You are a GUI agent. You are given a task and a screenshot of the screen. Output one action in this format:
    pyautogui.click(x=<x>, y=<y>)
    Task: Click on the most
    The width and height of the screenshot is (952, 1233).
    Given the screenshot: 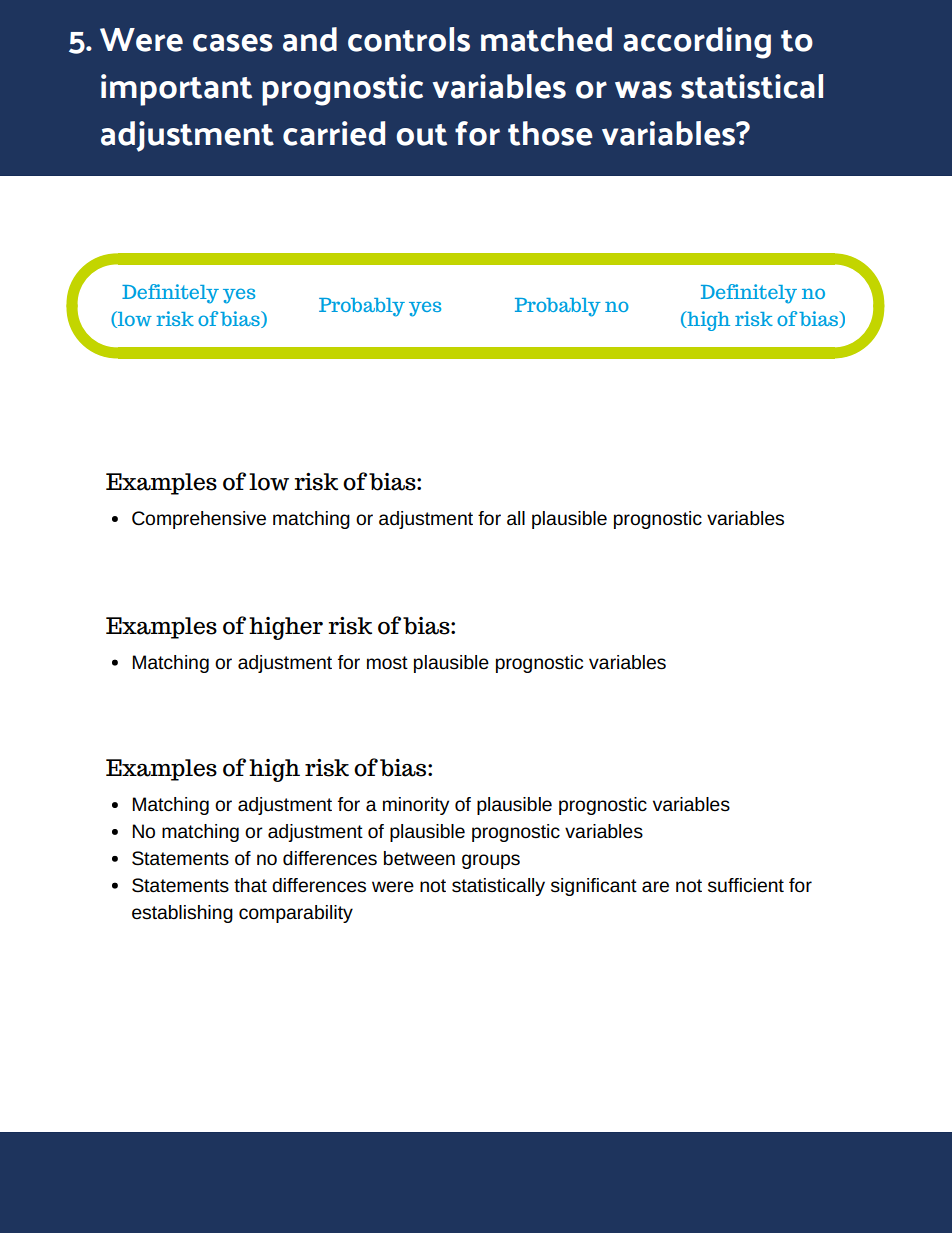 What is the action you would take?
    pyautogui.click(x=387, y=663)
